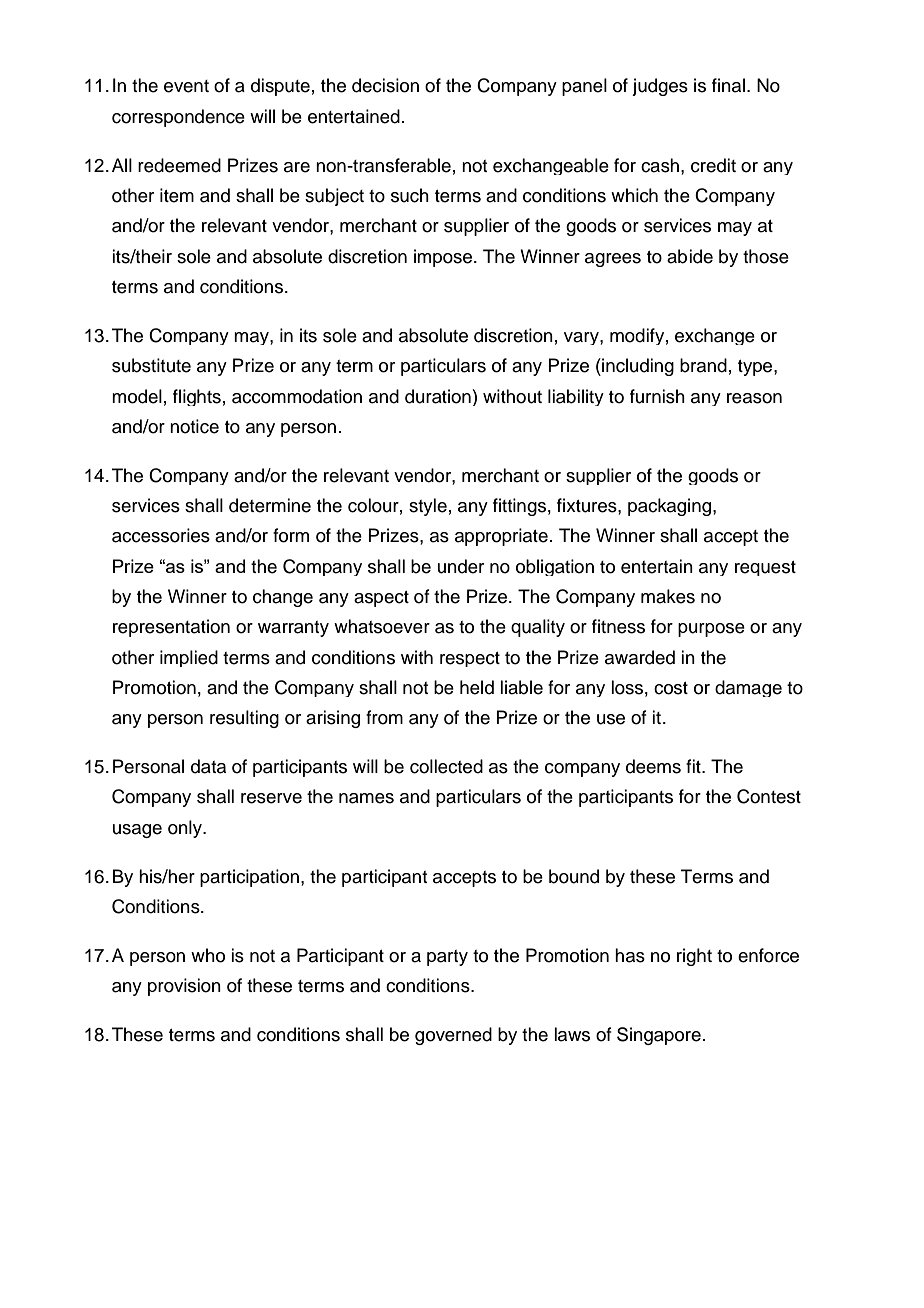 Image resolution: width=924 pixels, height=1308 pixels. Describe the element at coordinates (438, 396) in the image. I see `duration` at that location.
